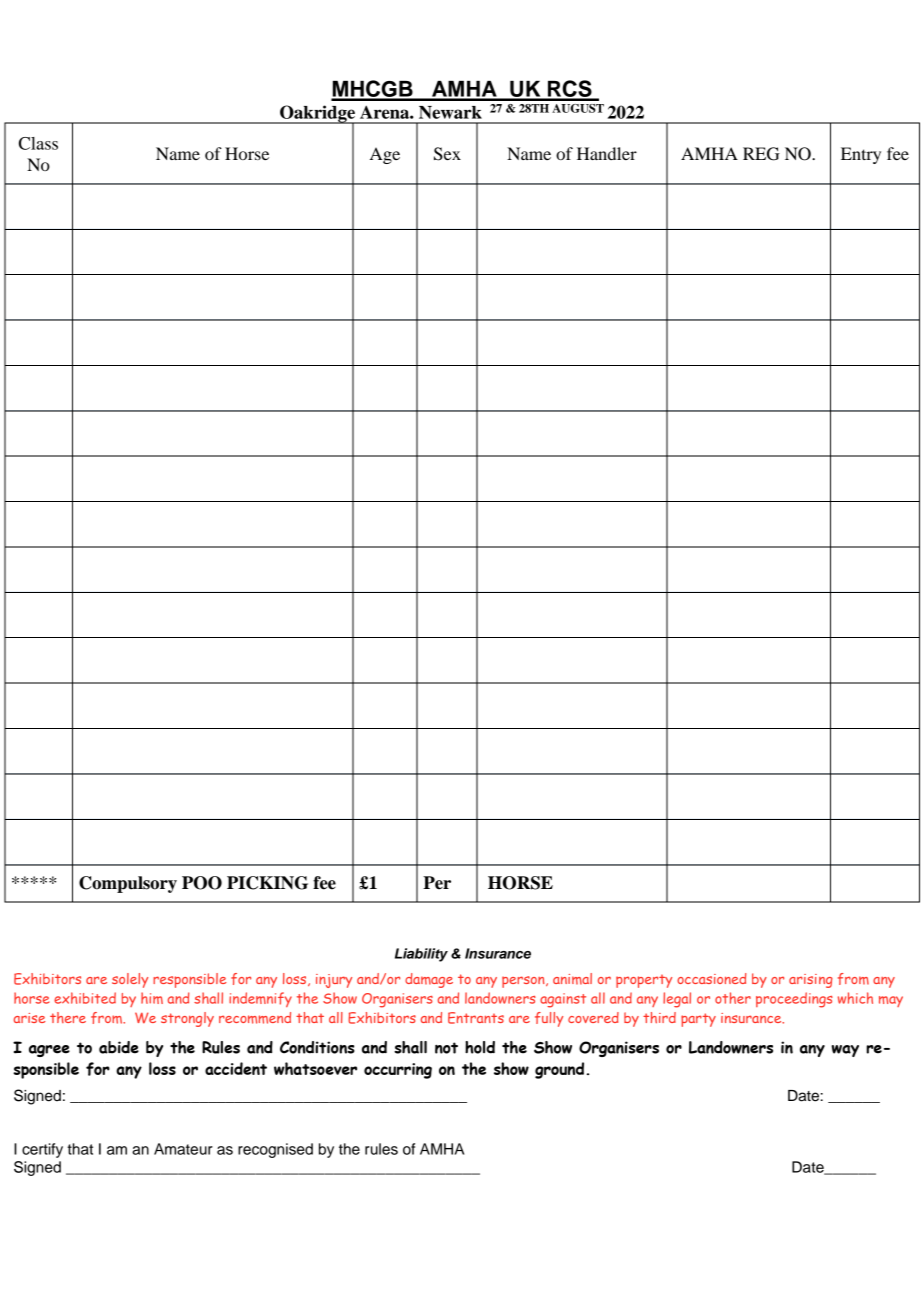 The image size is (924, 1309). Describe the element at coordinates (398, 1071) in the screenshot. I see `occurring` at that location.
